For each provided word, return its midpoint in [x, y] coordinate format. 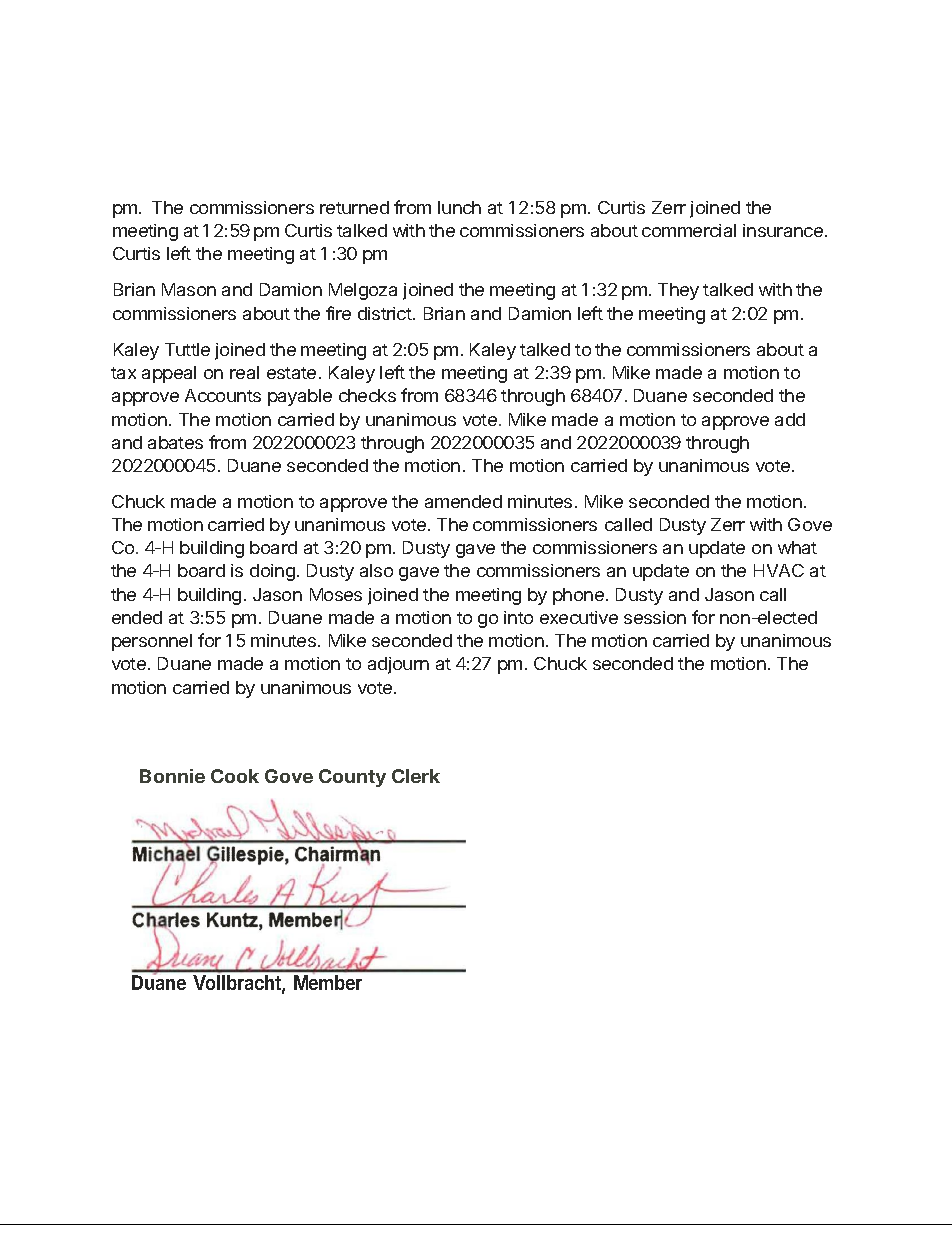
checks [367, 395]
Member [328, 982]
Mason [189, 289]
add [790, 419]
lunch [459, 207]
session [655, 617]
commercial [689, 230]
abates [175, 442]
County [352, 778]
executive [579, 617]
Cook [235, 776]
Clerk [416, 776]
